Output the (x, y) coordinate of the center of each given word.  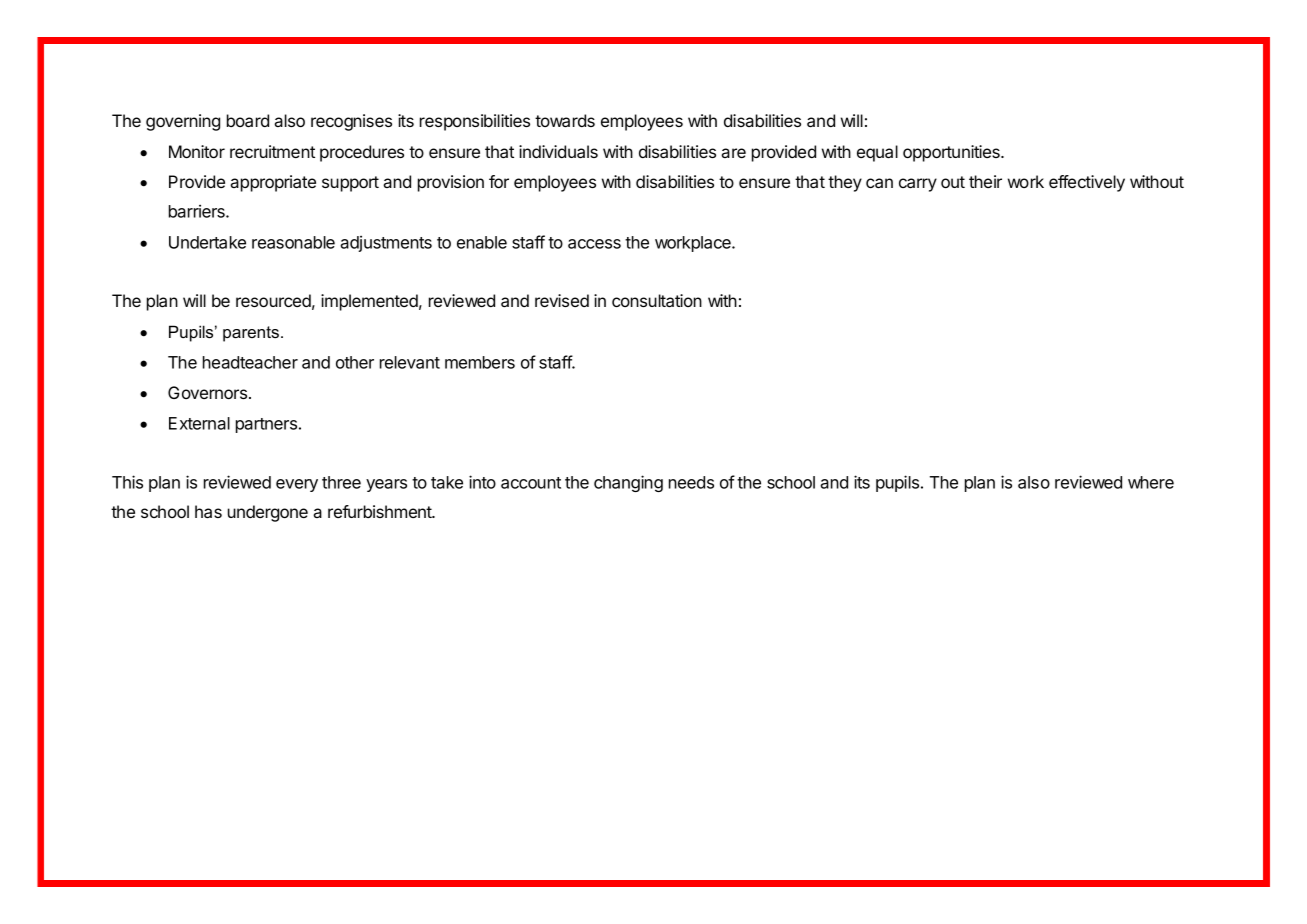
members (480, 362)
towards (565, 120)
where (1151, 482)
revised (562, 300)
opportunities (952, 153)
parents (251, 334)
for (499, 181)
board (248, 120)
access (594, 244)
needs (691, 482)
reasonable (293, 242)
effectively (1087, 183)
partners (266, 425)
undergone (268, 513)
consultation (657, 300)
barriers (198, 211)
